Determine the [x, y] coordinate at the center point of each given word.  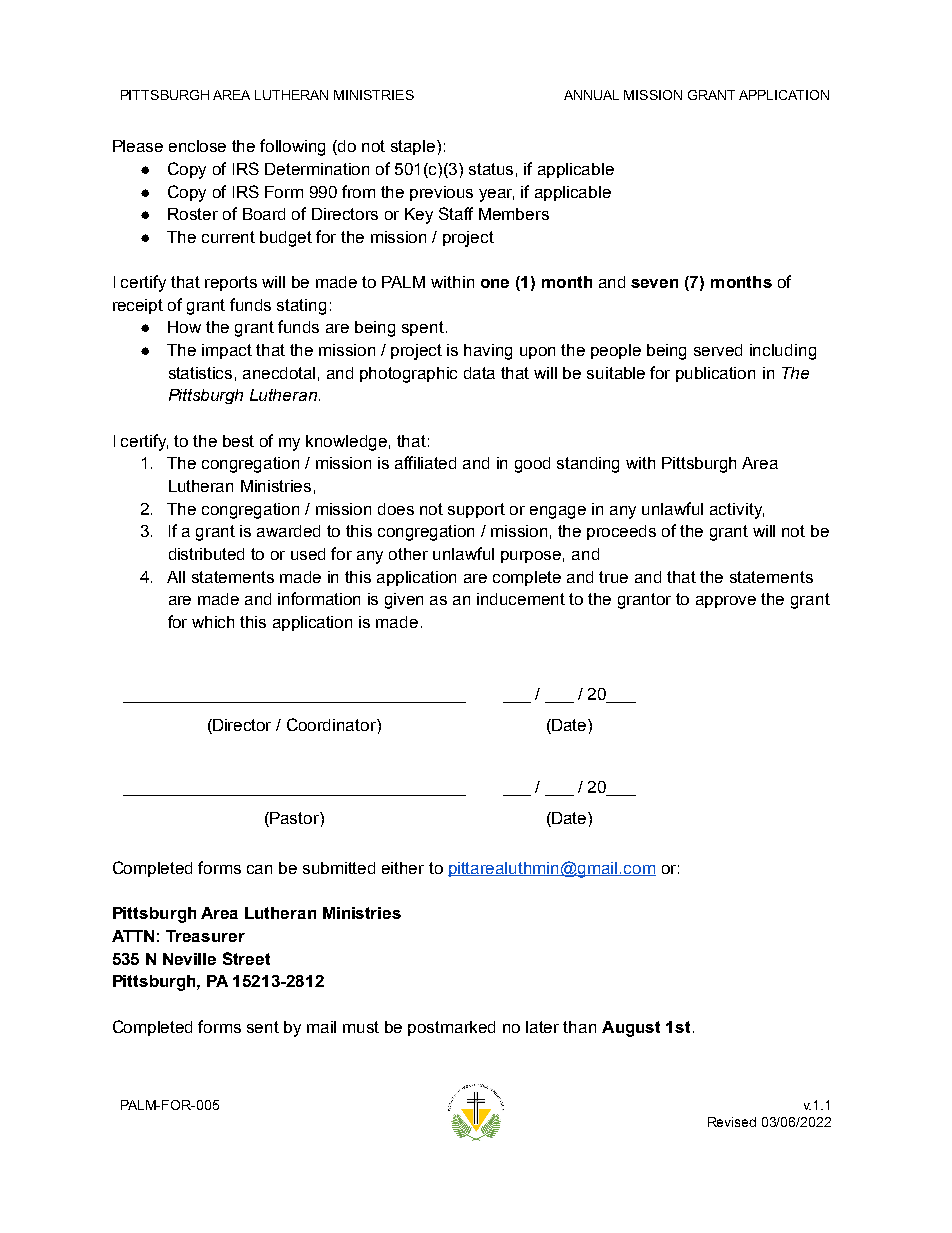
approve [726, 602]
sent [263, 1027]
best [238, 441]
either [403, 868]
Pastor [294, 819]
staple [414, 147]
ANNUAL [591, 95]
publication [715, 374]
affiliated [425, 462]
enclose [197, 146]
